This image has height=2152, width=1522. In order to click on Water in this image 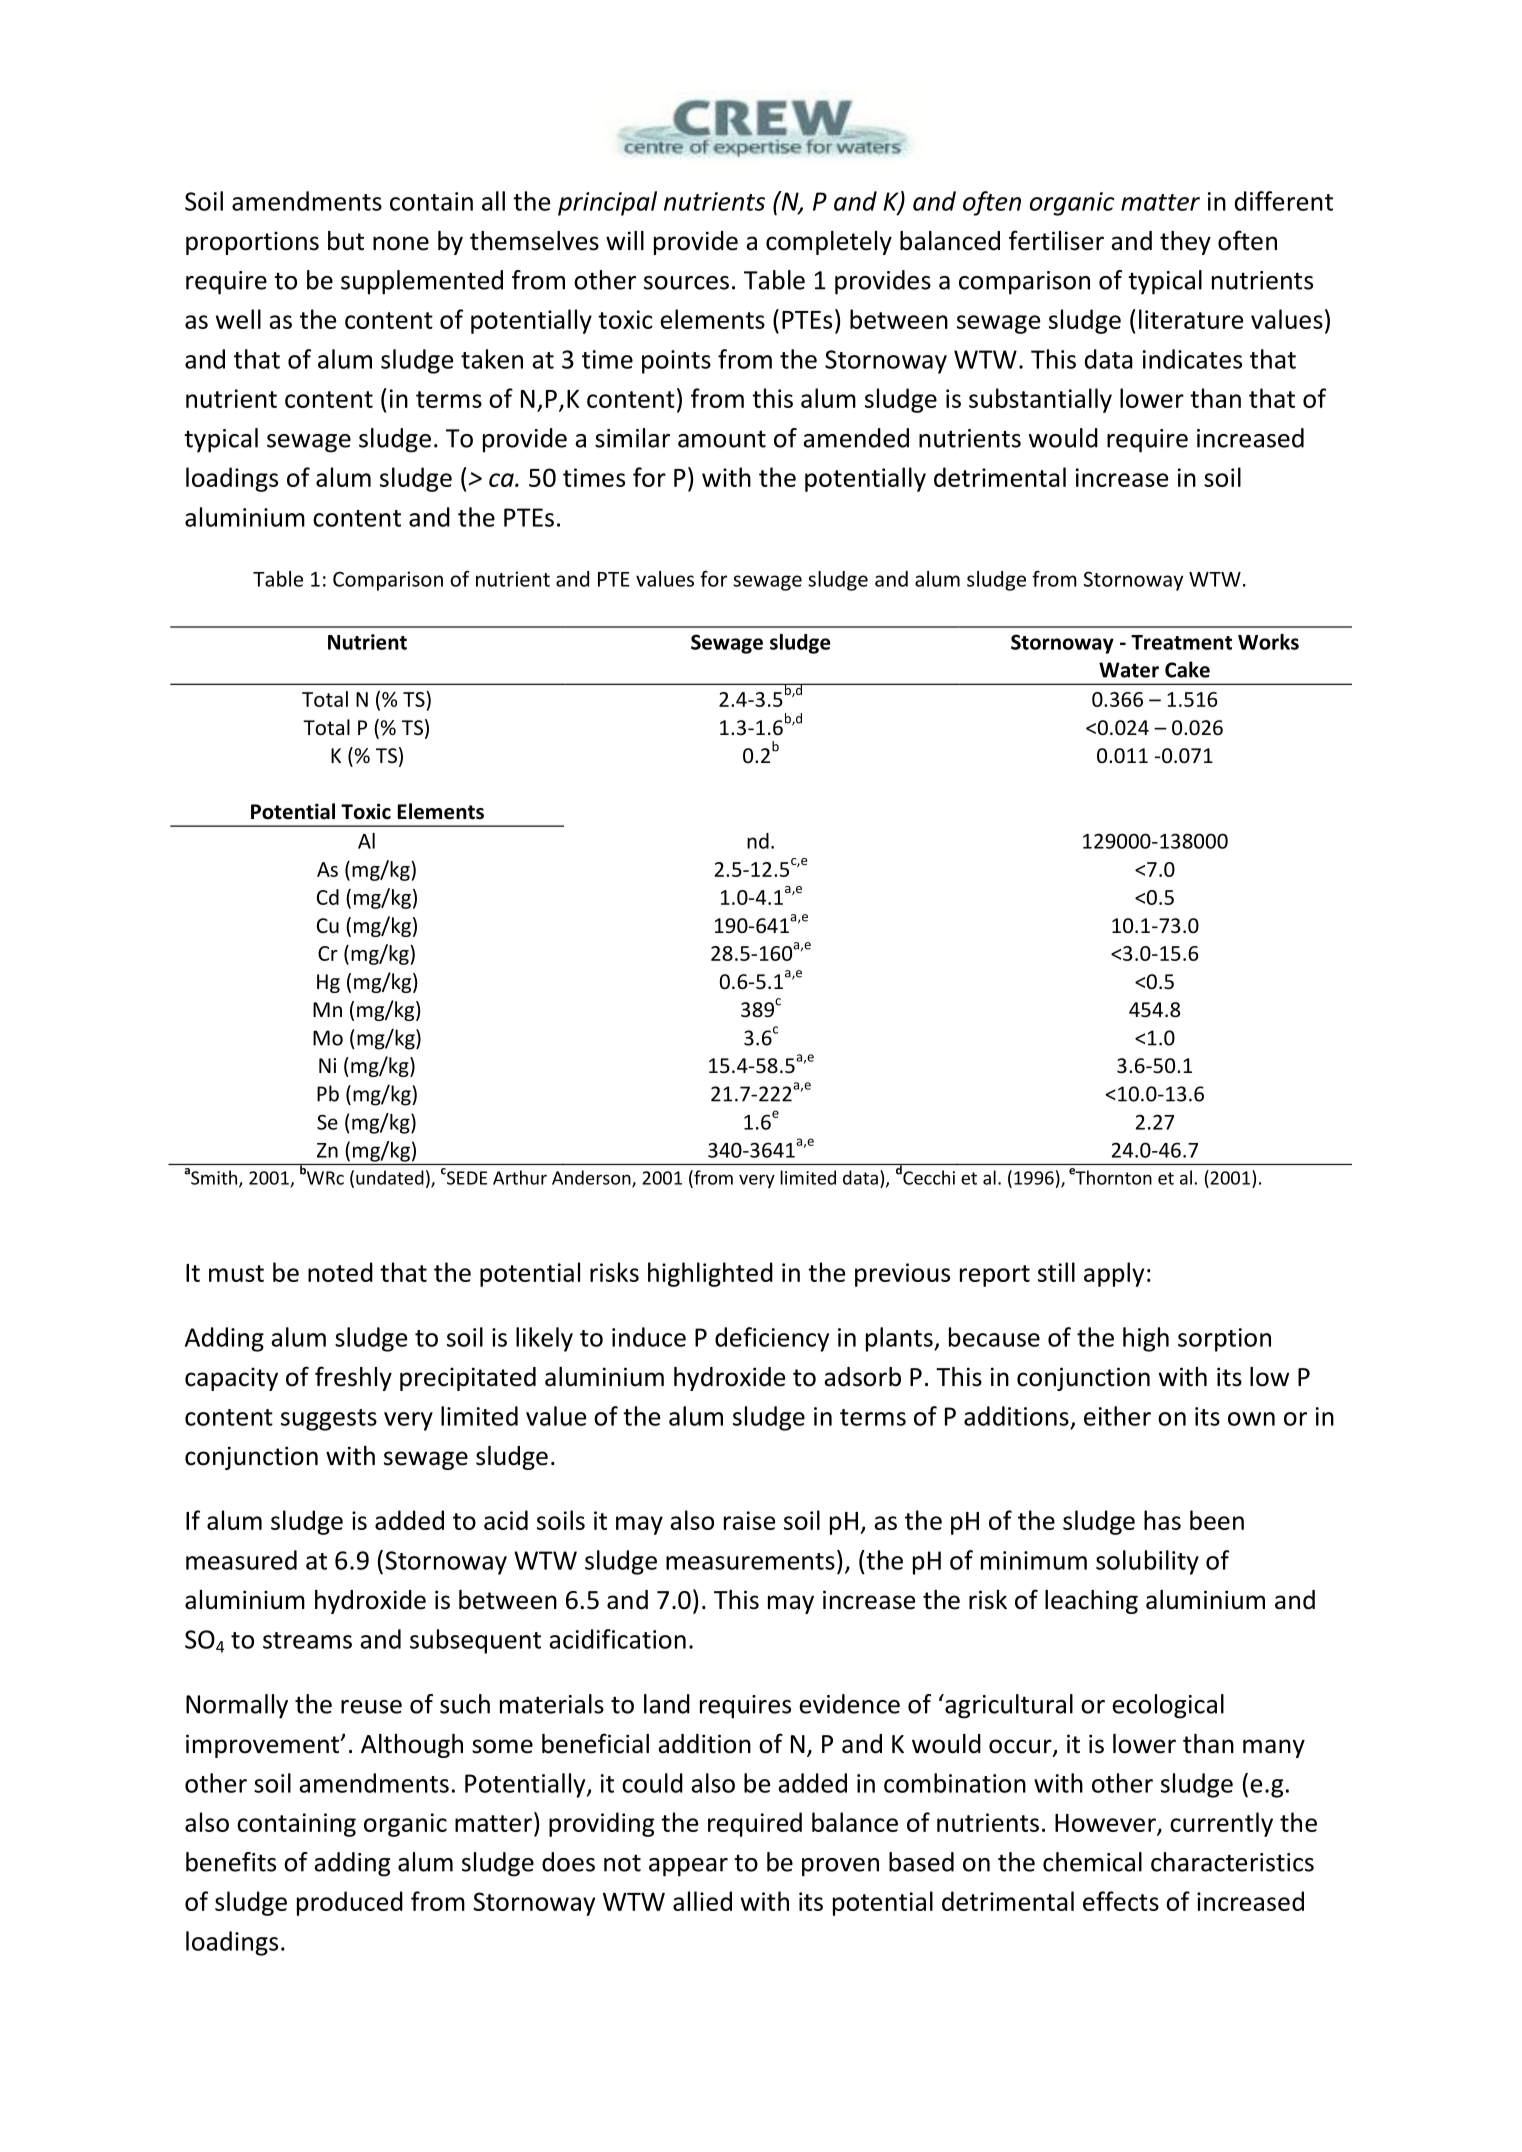, I will do `click(1129, 670)`.
